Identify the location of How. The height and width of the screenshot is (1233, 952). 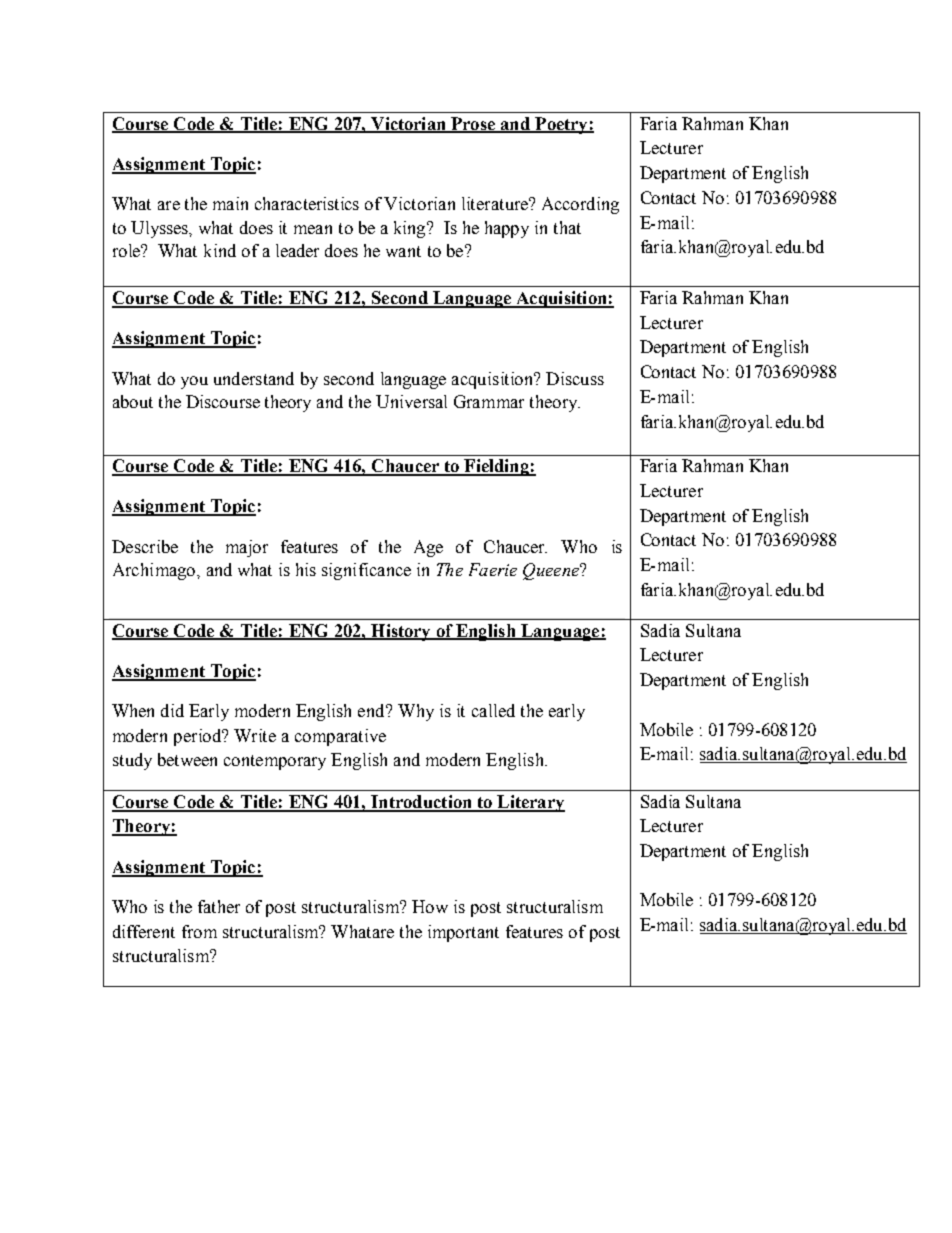
(430, 906).
